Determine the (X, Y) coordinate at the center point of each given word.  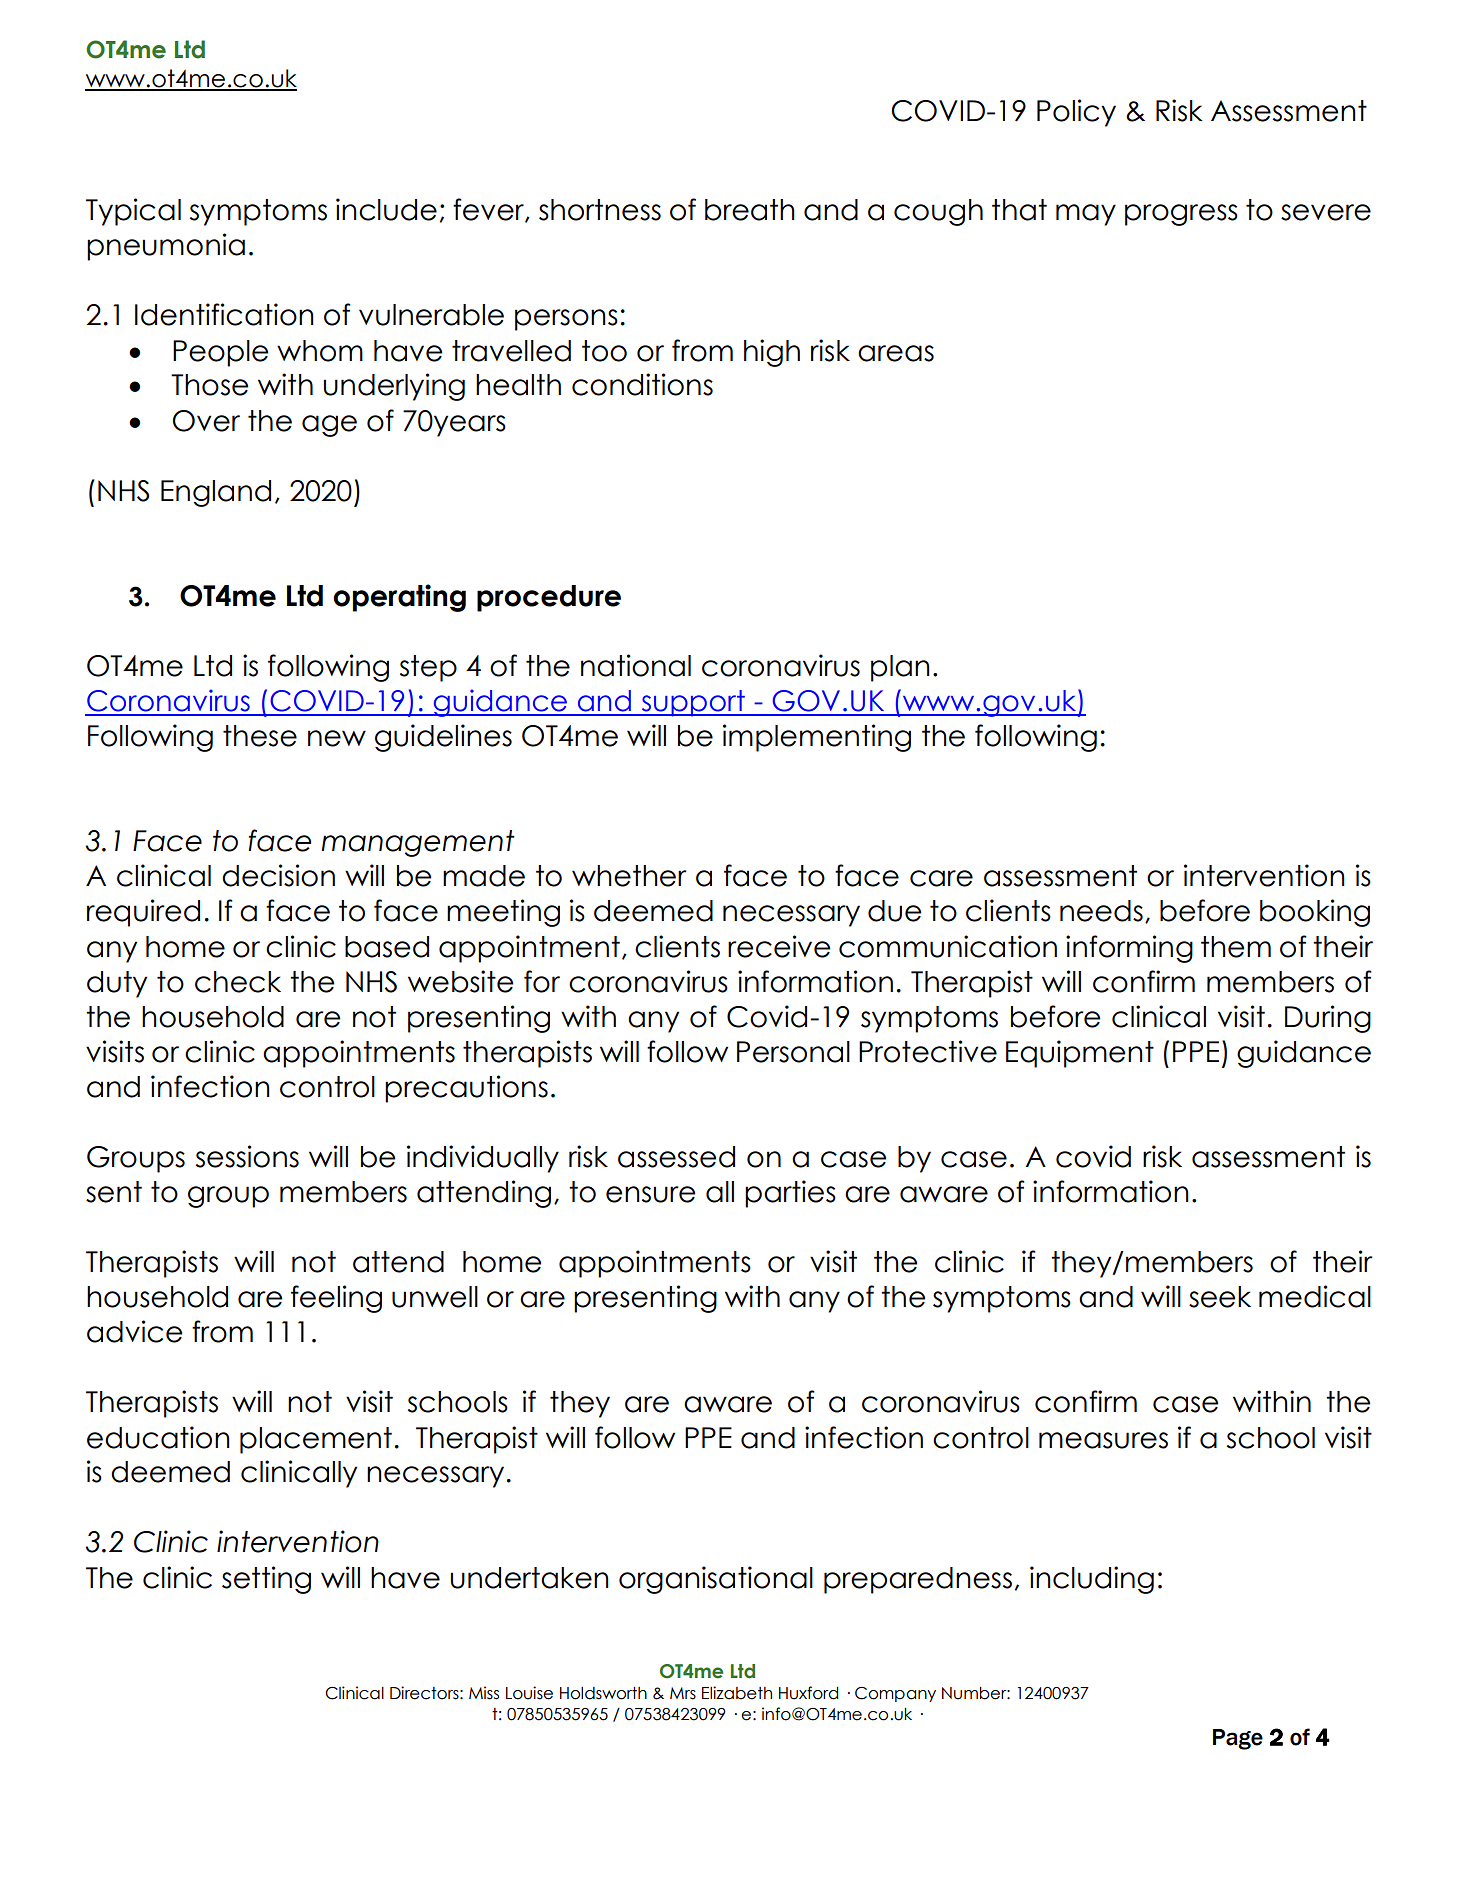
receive (779, 946)
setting (266, 1580)
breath (750, 210)
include (386, 209)
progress (1181, 215)
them (1236, 947)
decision (278, 875)
